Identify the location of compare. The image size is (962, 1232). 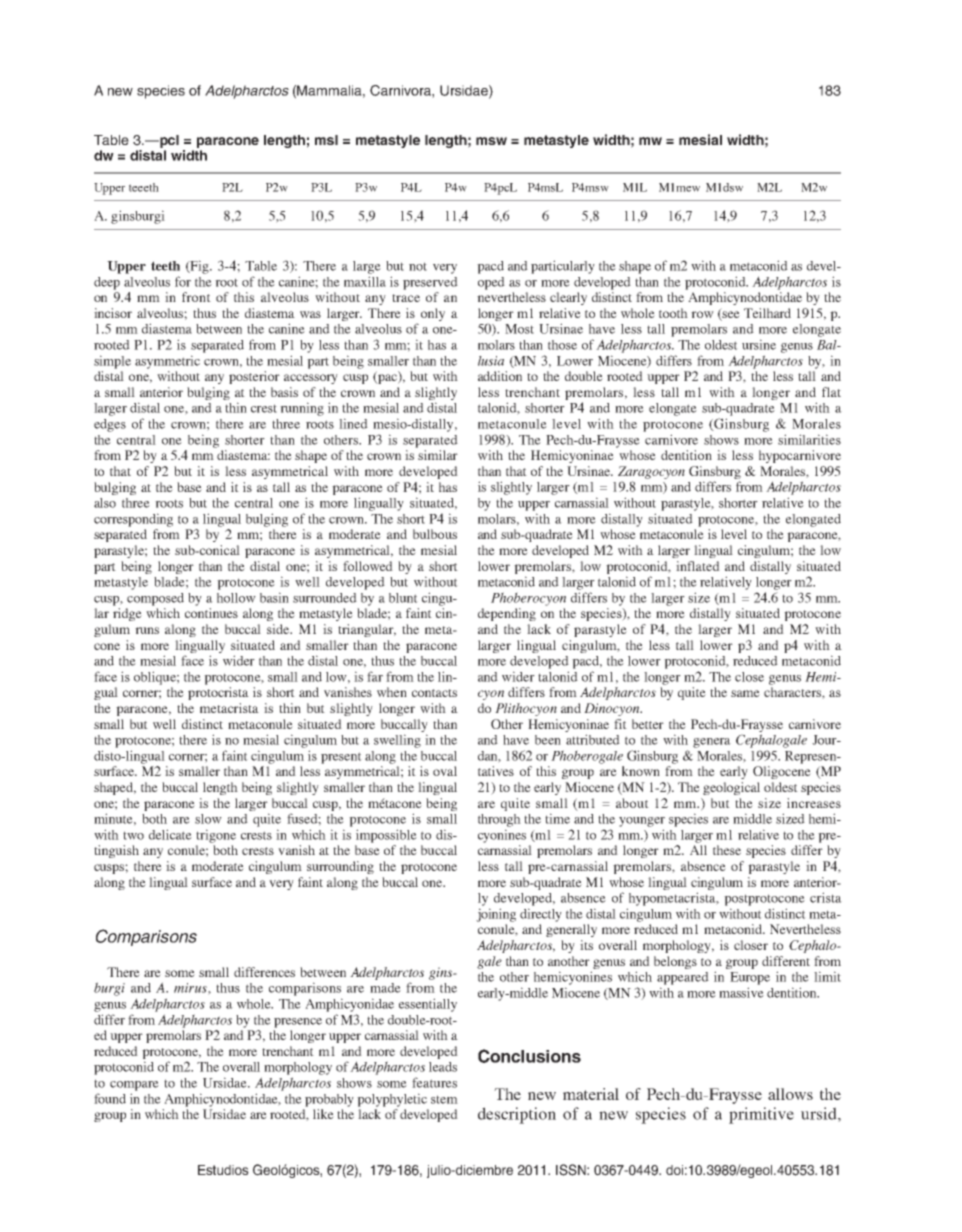
(134, 1086).
